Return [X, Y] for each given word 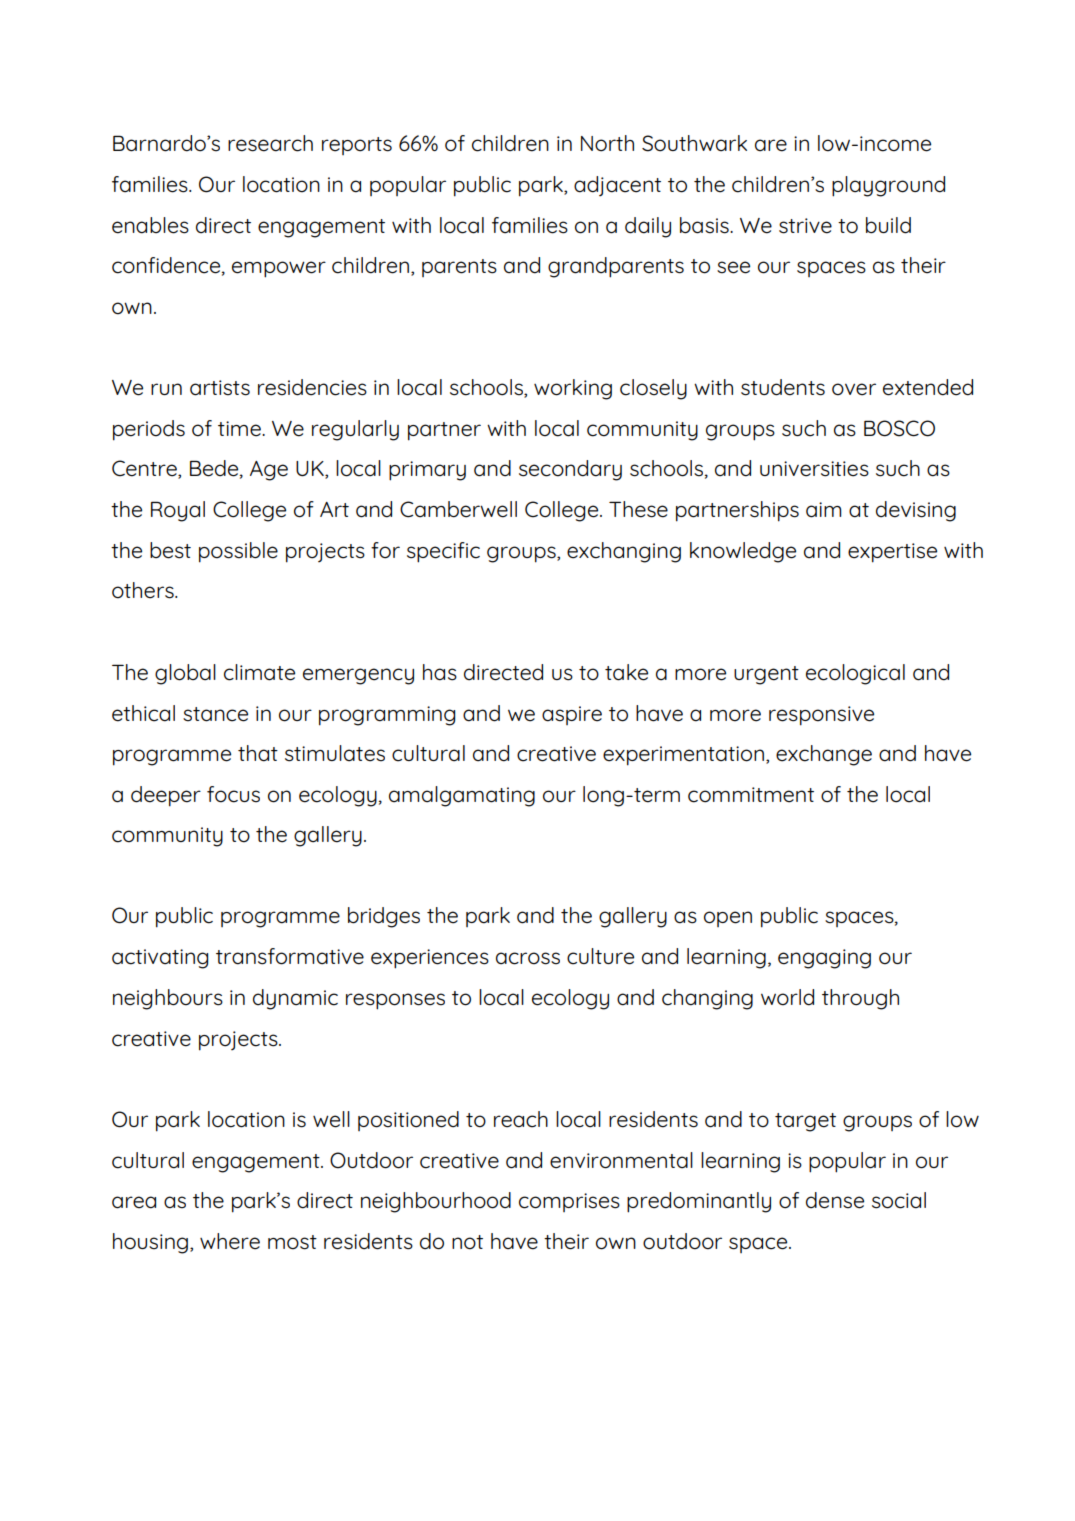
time [240, 429]
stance [215, 714]
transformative [290, 956]
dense [835, 1200]
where [230, 1241]
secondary [570, 470]
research [270, 143]
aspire [572, 715]
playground [888, 186]
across [528, 958]
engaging [824, 959]
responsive [821, 716]
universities [814, 469]
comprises [569, 1202]
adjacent [617, 186]
